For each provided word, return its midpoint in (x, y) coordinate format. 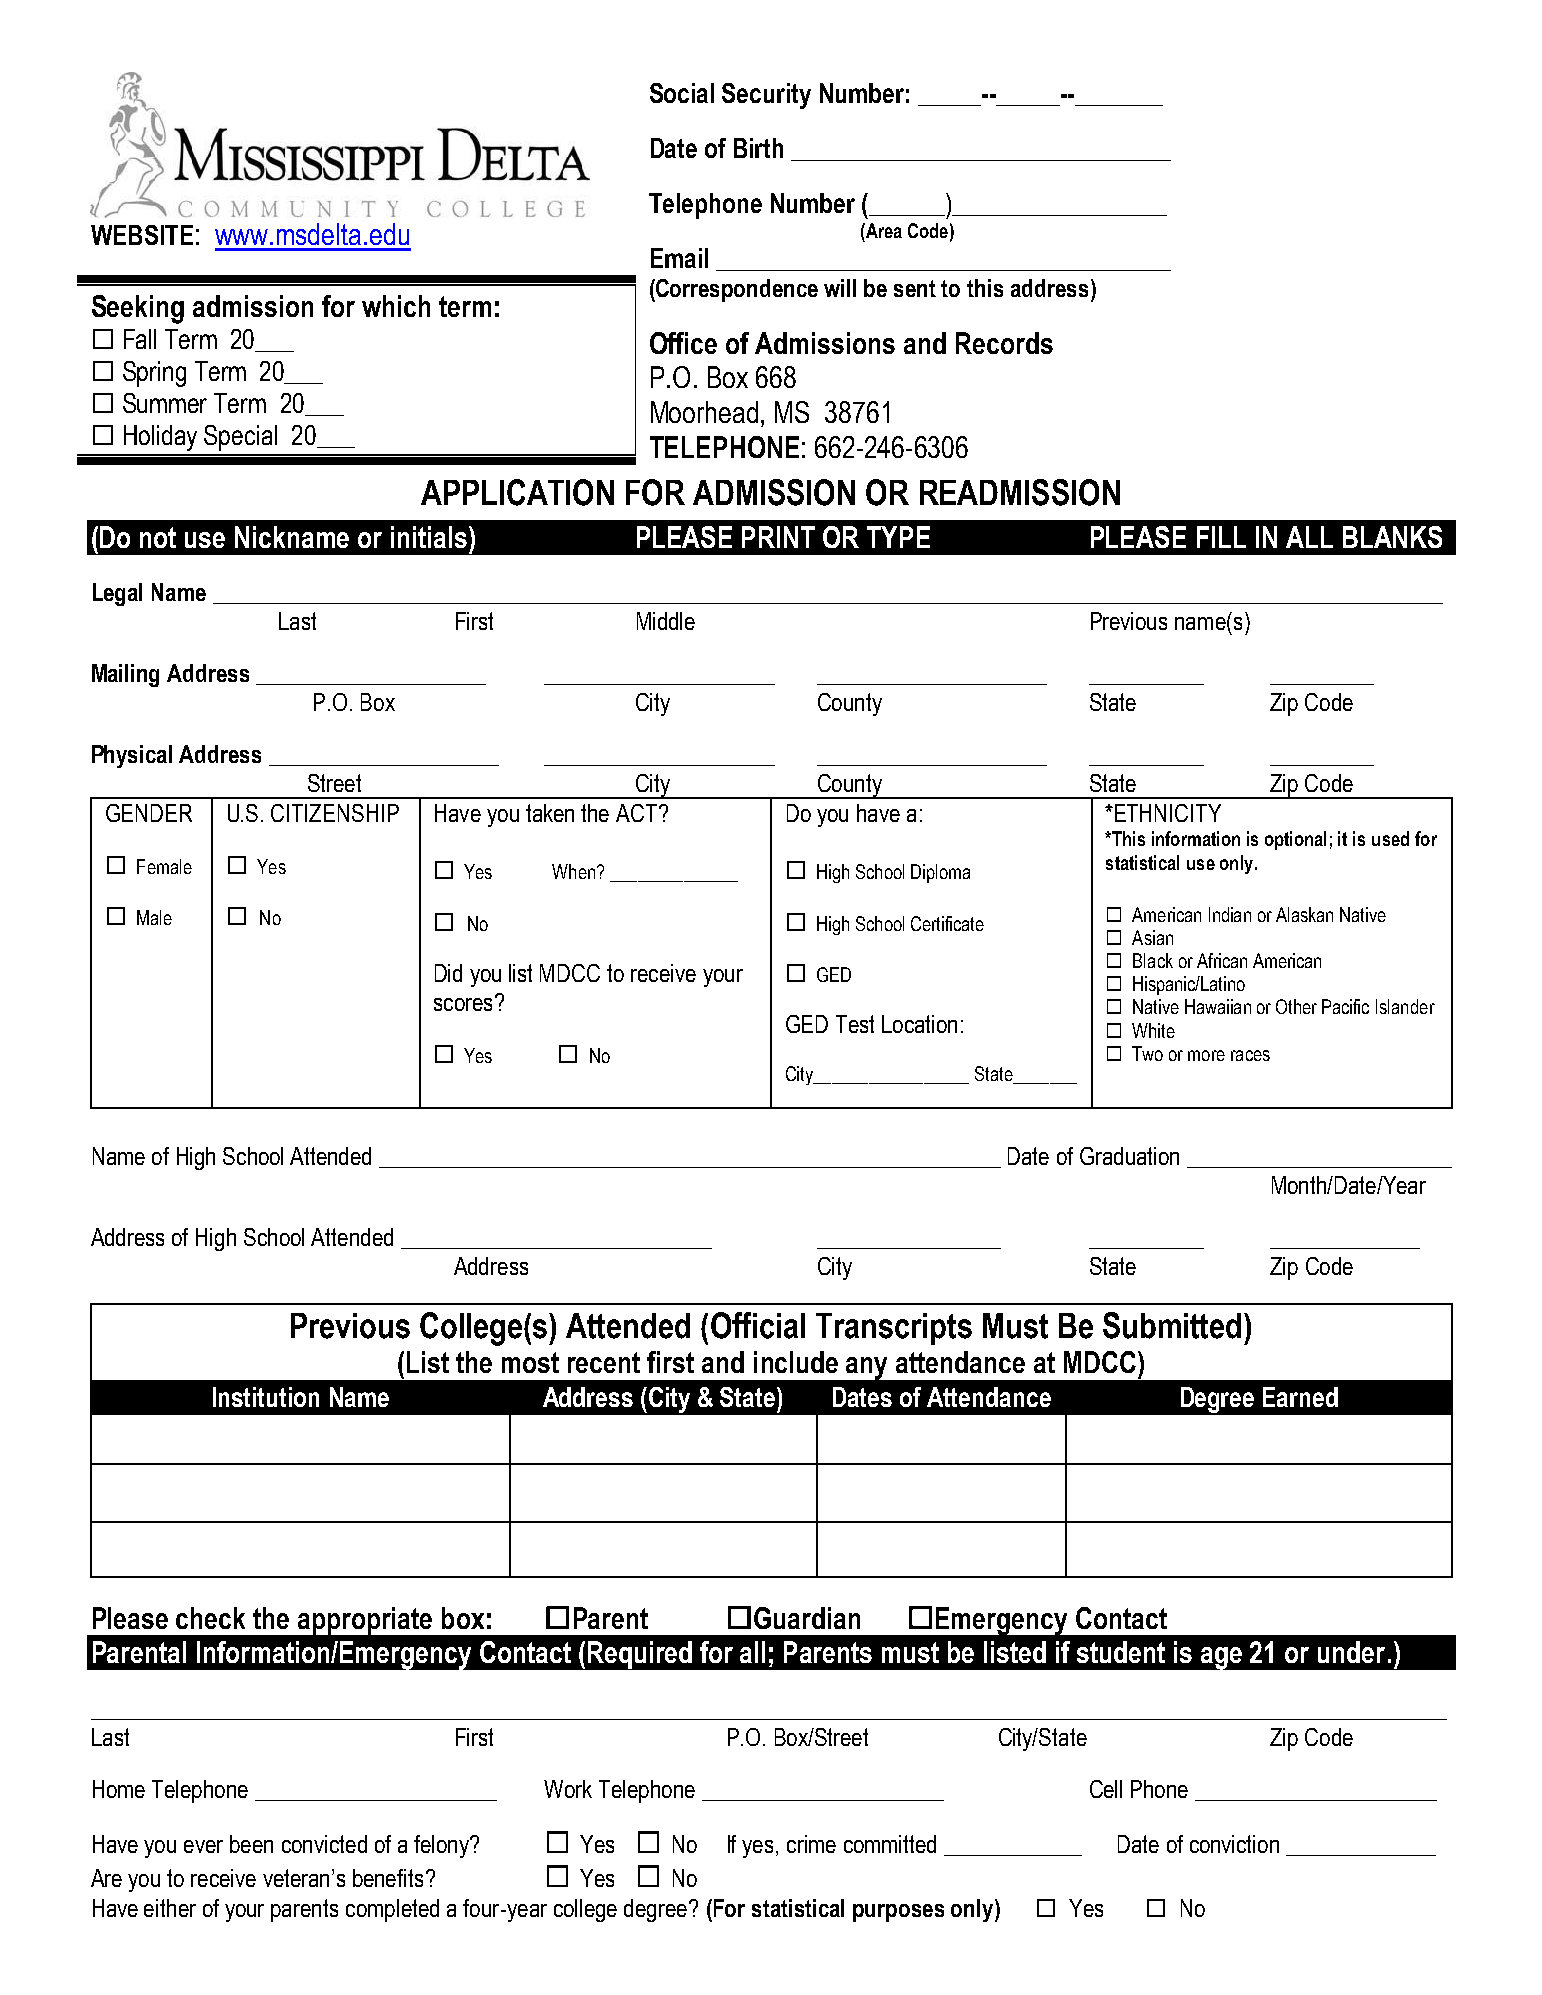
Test (855, 1024)
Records (1004, 343)
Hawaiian (1218, 1006)
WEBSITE (142, 235)
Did (448, 973)
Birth (758, 148)
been (251, 1844)
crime (811, 1844)
